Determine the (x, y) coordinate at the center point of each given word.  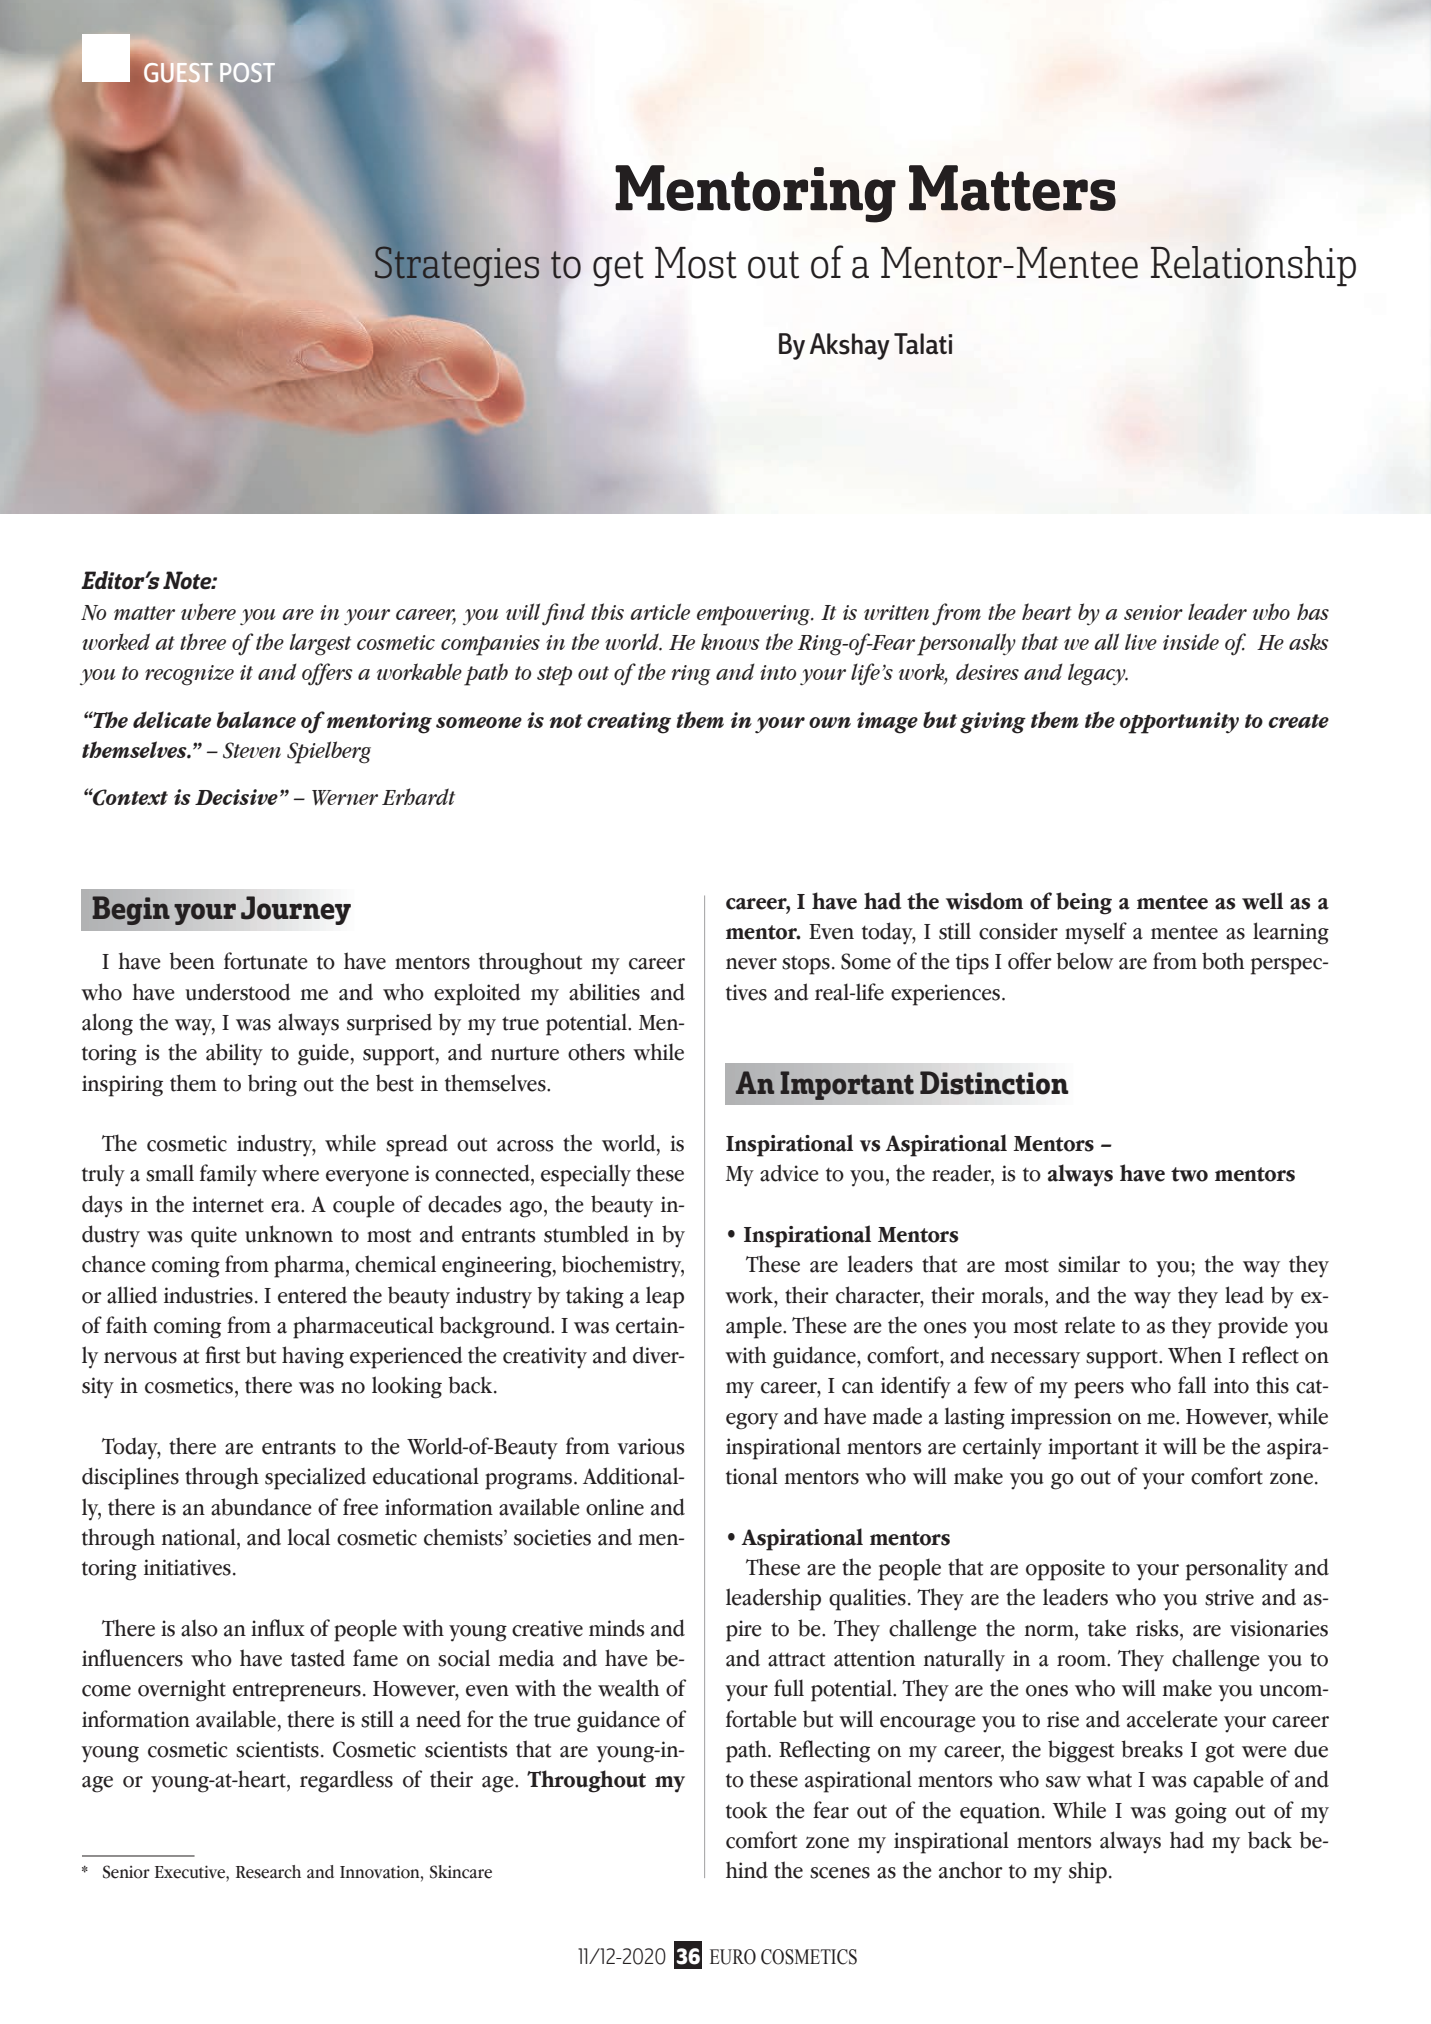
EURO (733, 1957)
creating (629, 723)
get (618, 269)
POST (247, 72)
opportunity (1179, 723)
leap (665, 1297)
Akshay (850, 346)
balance (256, 719)
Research (268, 1872)
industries (208, 1295)
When (1195, 1355)
